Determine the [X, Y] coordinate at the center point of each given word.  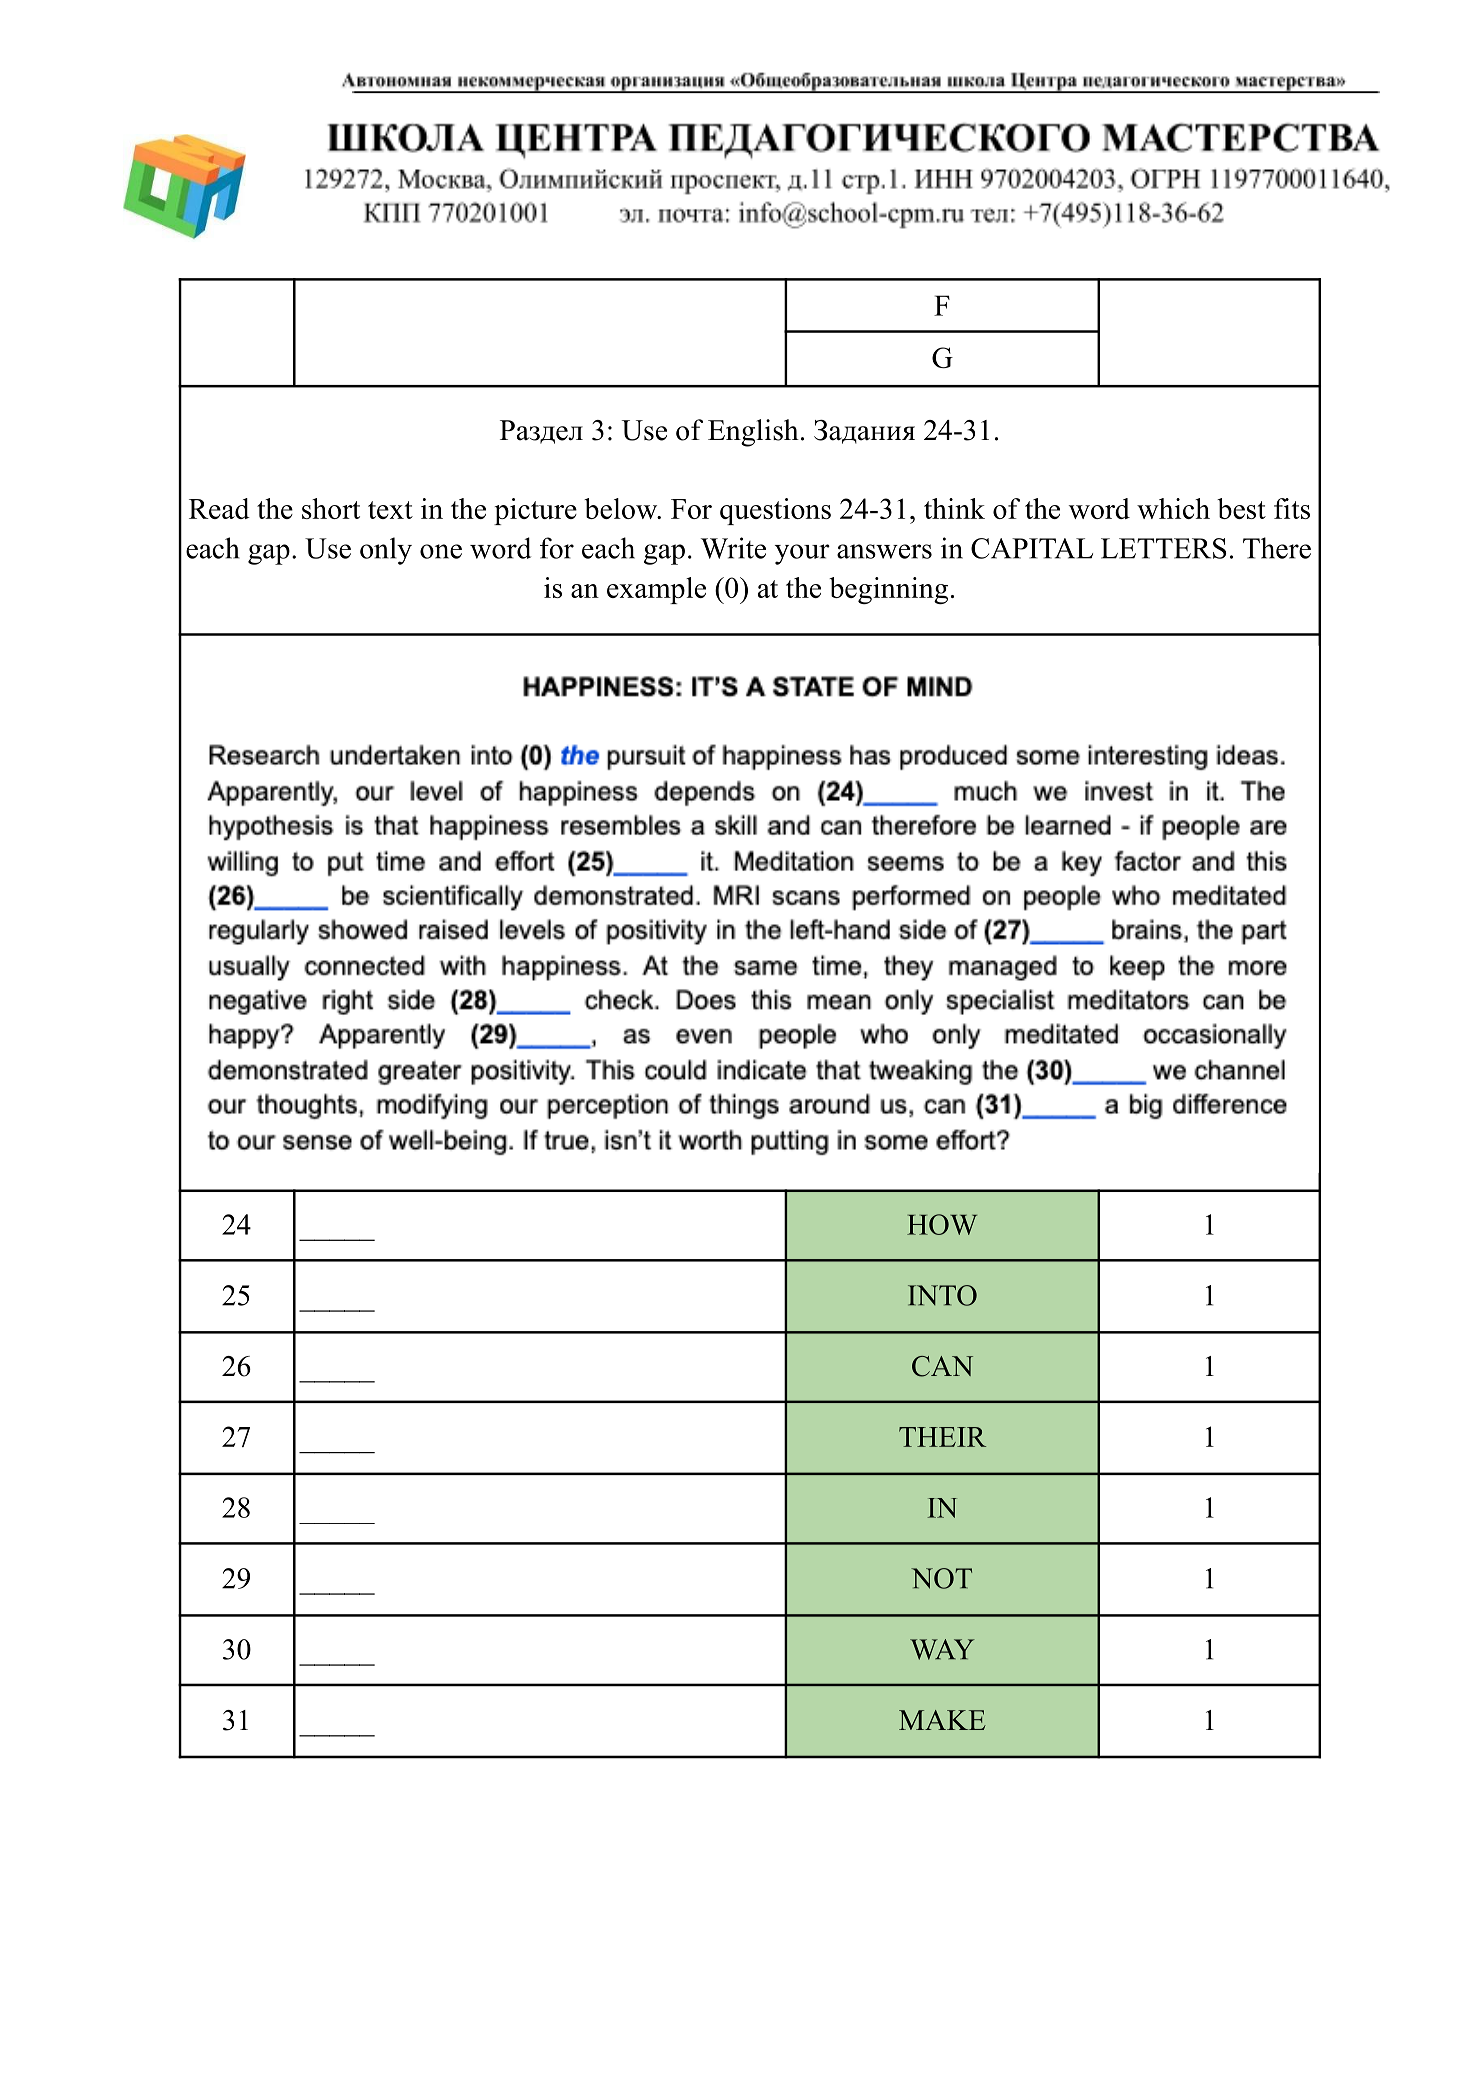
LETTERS [1163, 548]
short [331, 508]
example [656, 590]
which [1173, 508]
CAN [942, 1366]
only [386, 551]
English [753, 433]
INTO [942, 1295]
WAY [942, 1649]
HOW [942, 1224]
